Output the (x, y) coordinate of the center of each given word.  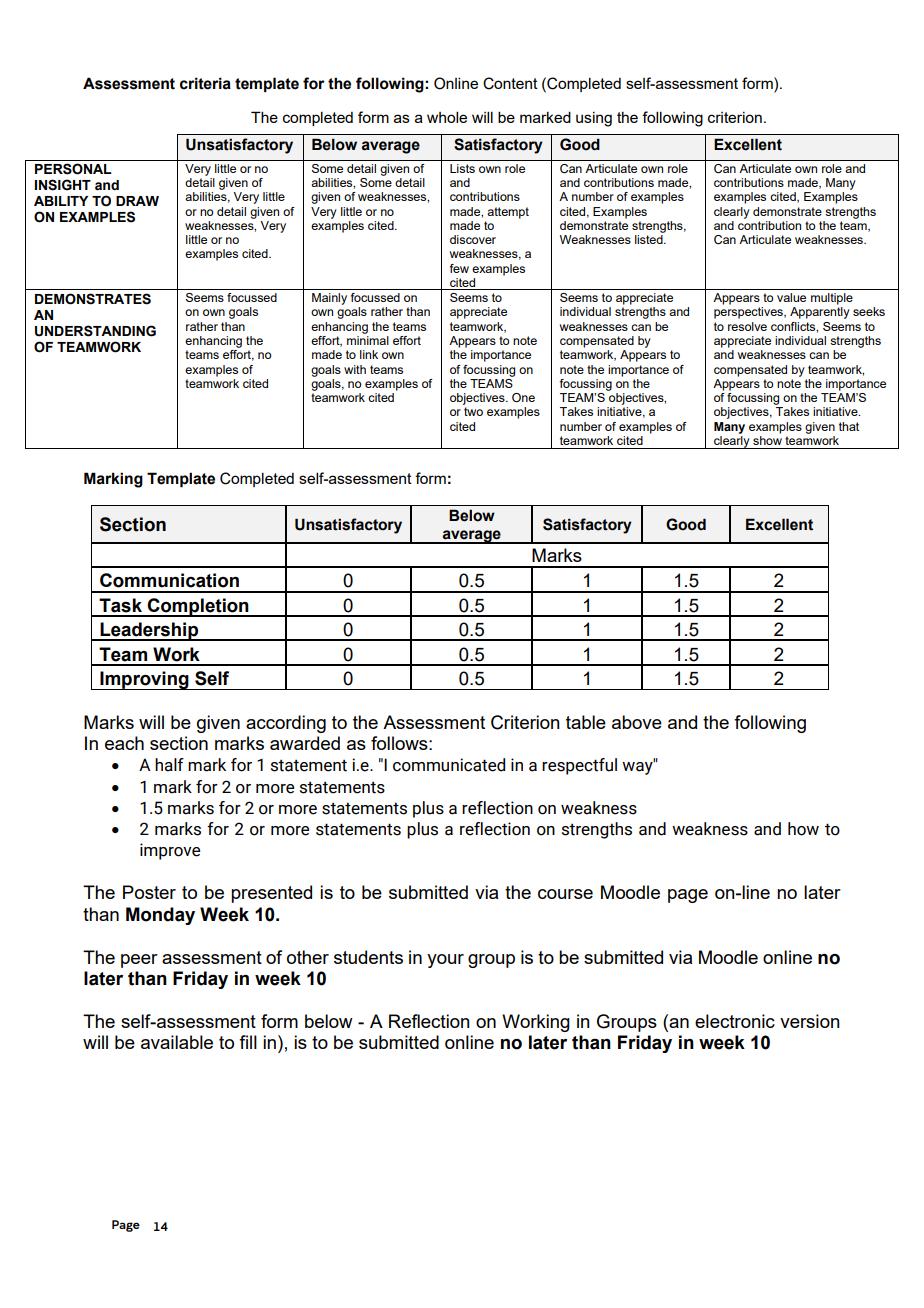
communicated (449, 765)
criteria (205, 83)
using (594, 119)
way (638, 767)
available (177, 1042)
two (473, 411)
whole (447, 117)
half (169, 765)
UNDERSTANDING (95, 331)
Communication (169, 580)
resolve (747, 326)
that (849, 426)
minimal (368, 340)
